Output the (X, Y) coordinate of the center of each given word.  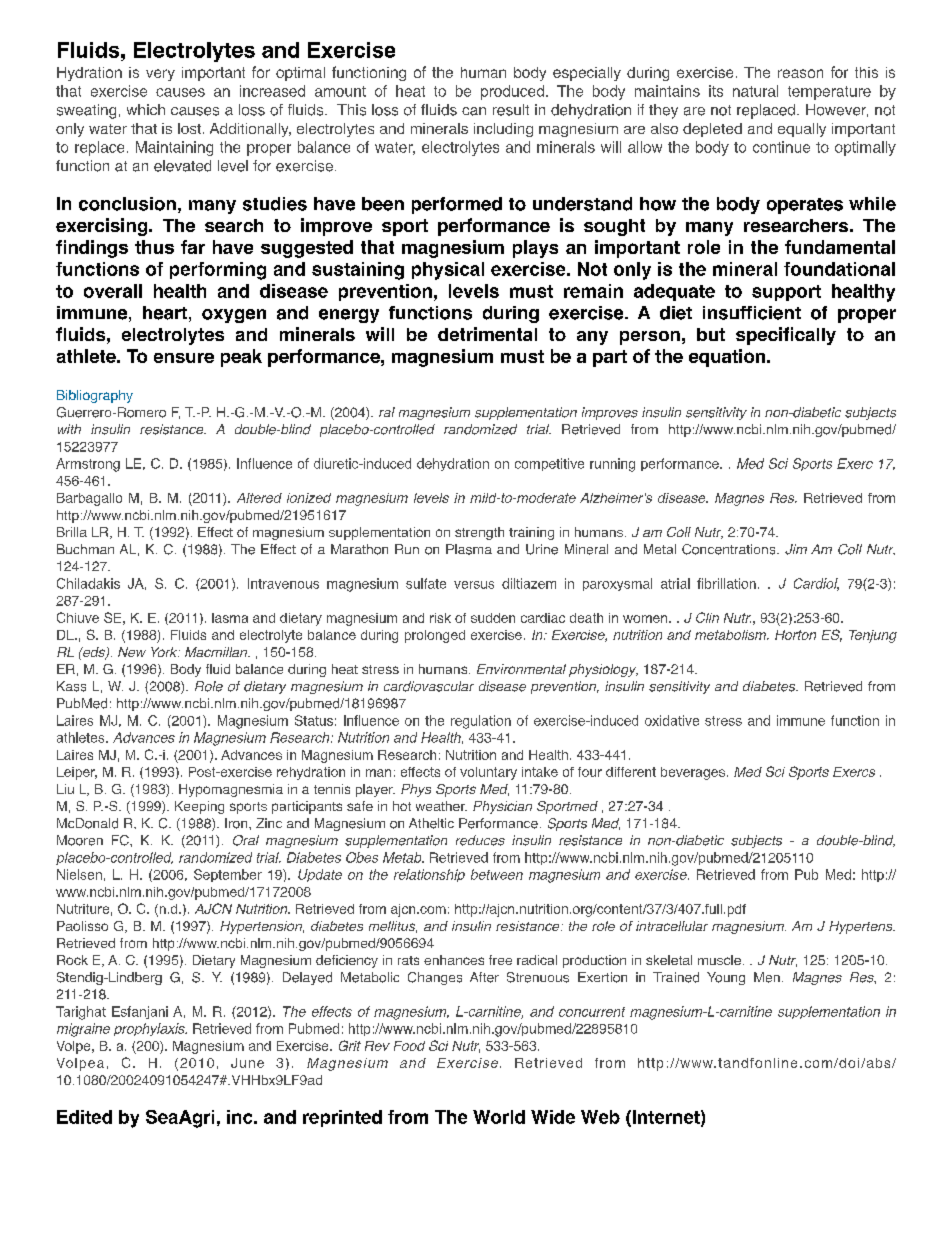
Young (726, 978)
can (474, 111)
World (499, 1117)
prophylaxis (150, 1029)
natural (755, 91)
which (146, 109)
